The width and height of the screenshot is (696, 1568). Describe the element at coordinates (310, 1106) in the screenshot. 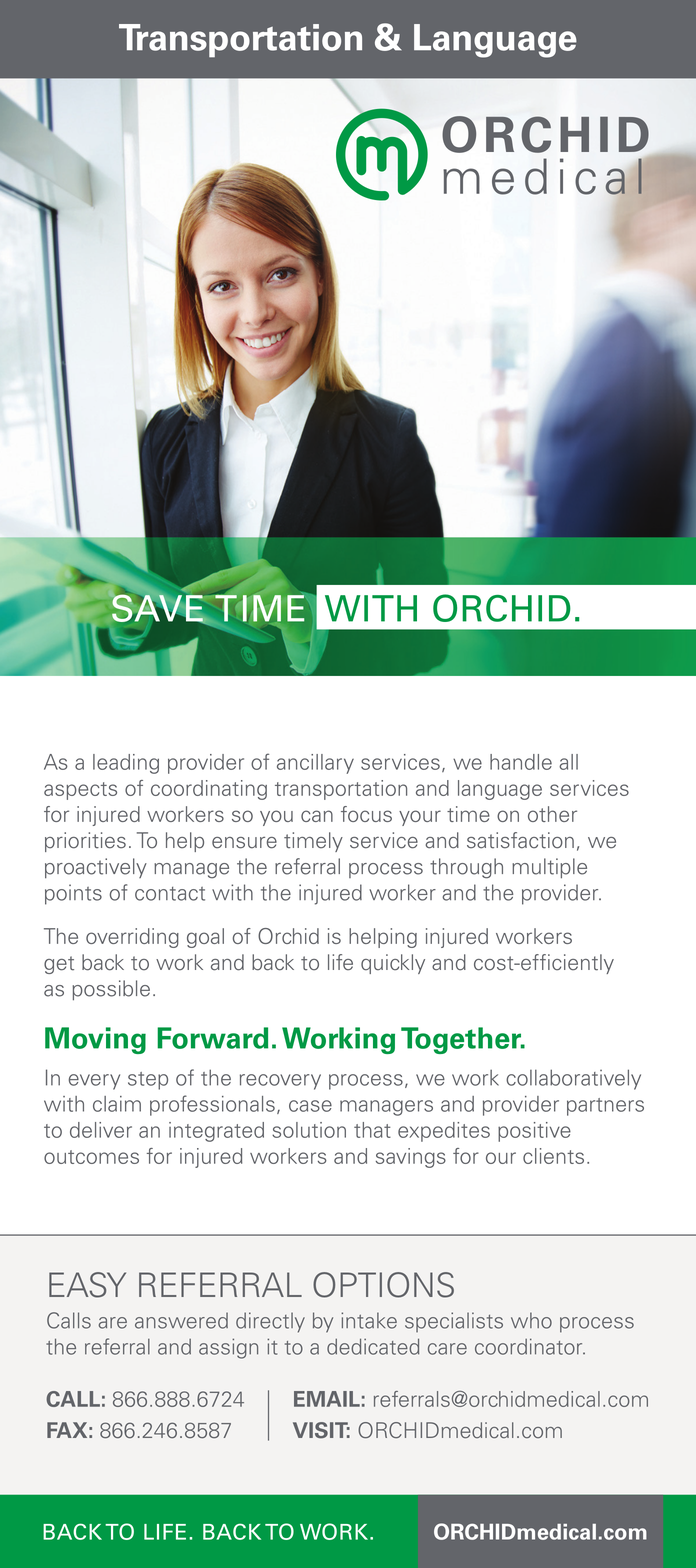

I see `case` at that location.
